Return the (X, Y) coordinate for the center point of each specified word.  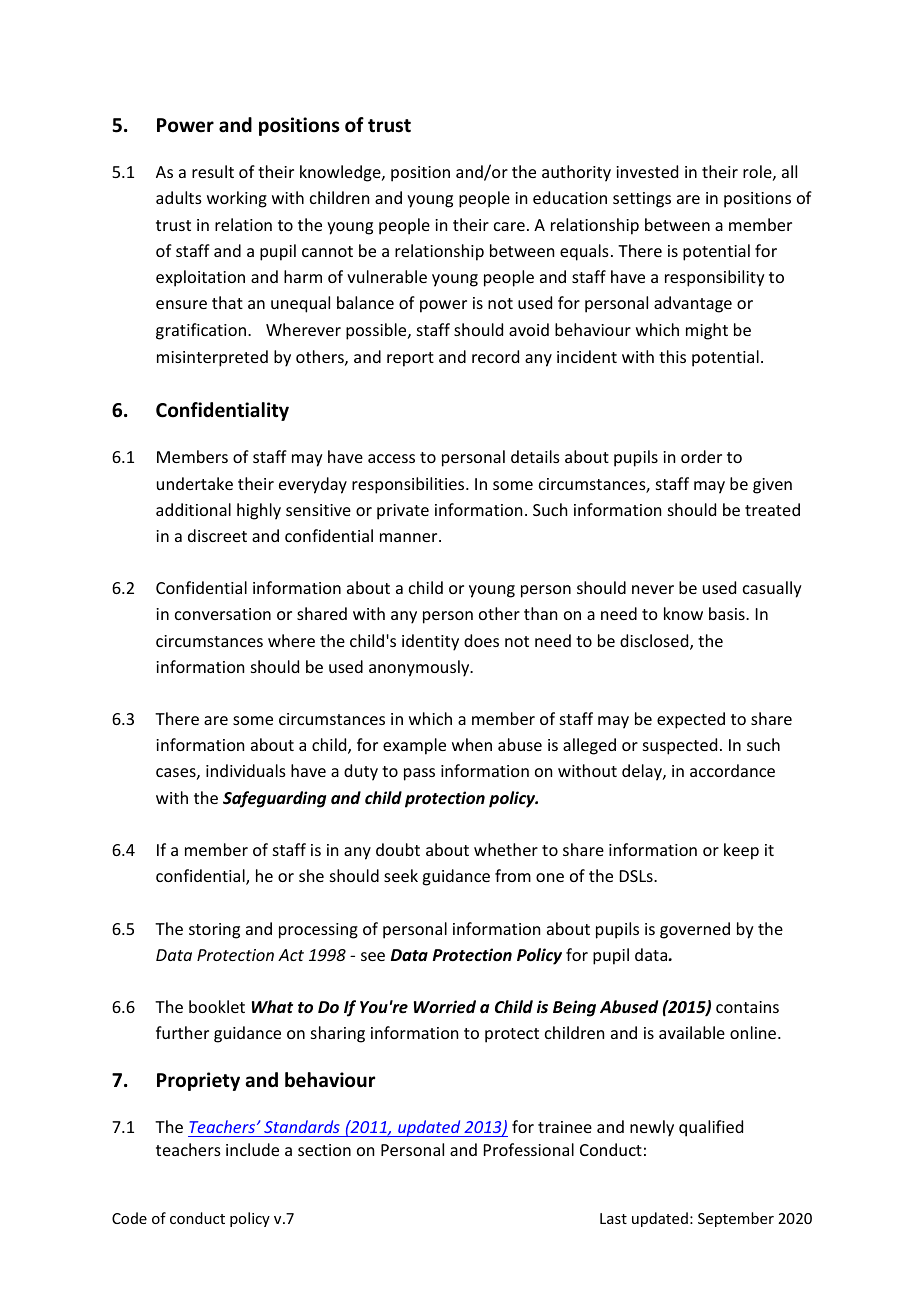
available (692, 1032)
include (252, 1149)
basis (728, 613)
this (672, 356)
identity (430, 642)
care (509, 226)
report (410, 359)
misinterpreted (212, 358)
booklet (217, 1006)
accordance (732, 770)
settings (642, 200)
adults (179, 197)
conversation (223, 614)
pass (419, 774)
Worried (445, 1007)
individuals (246, 770)
